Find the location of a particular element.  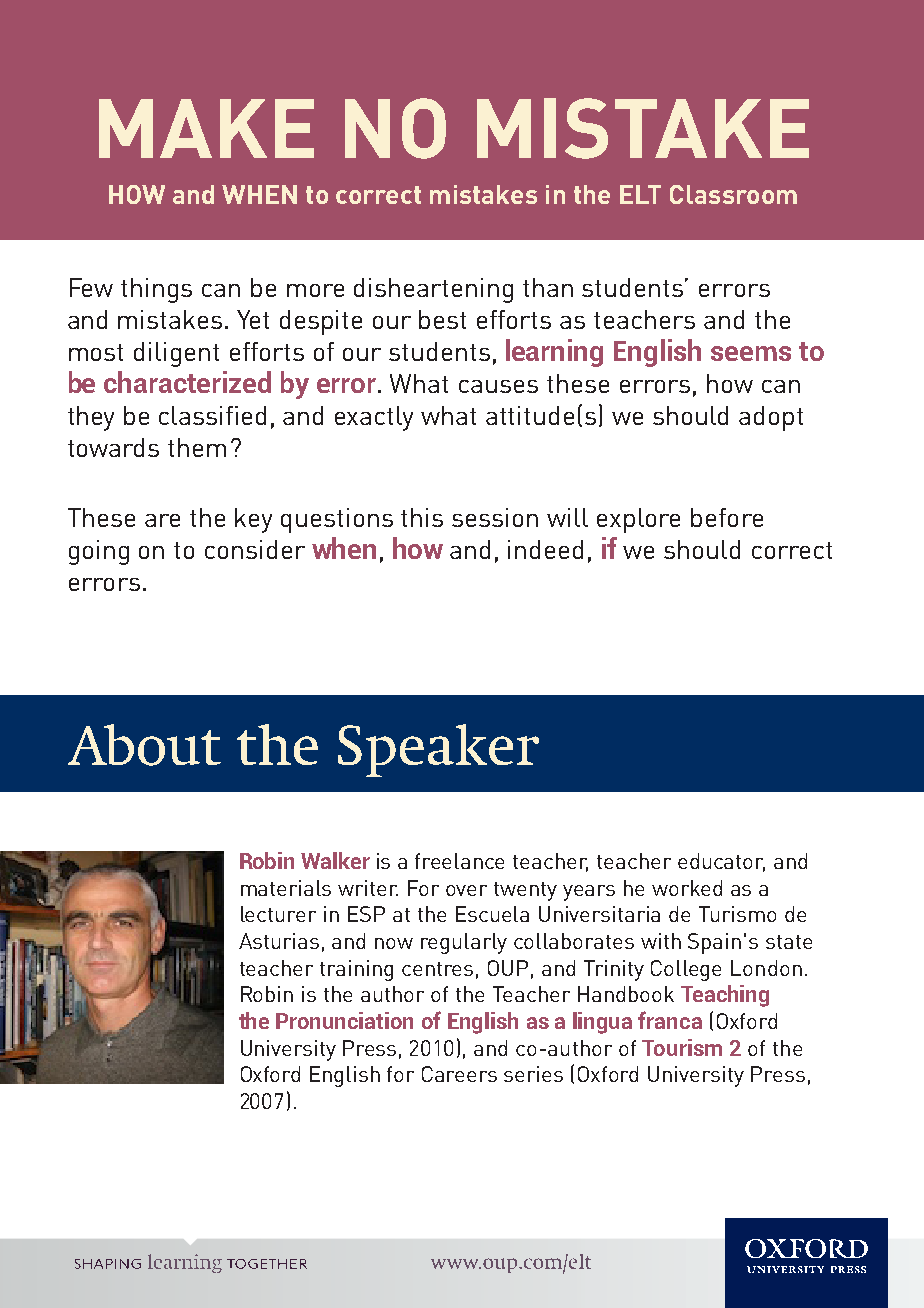

going is located at coordinates (99, 552).
